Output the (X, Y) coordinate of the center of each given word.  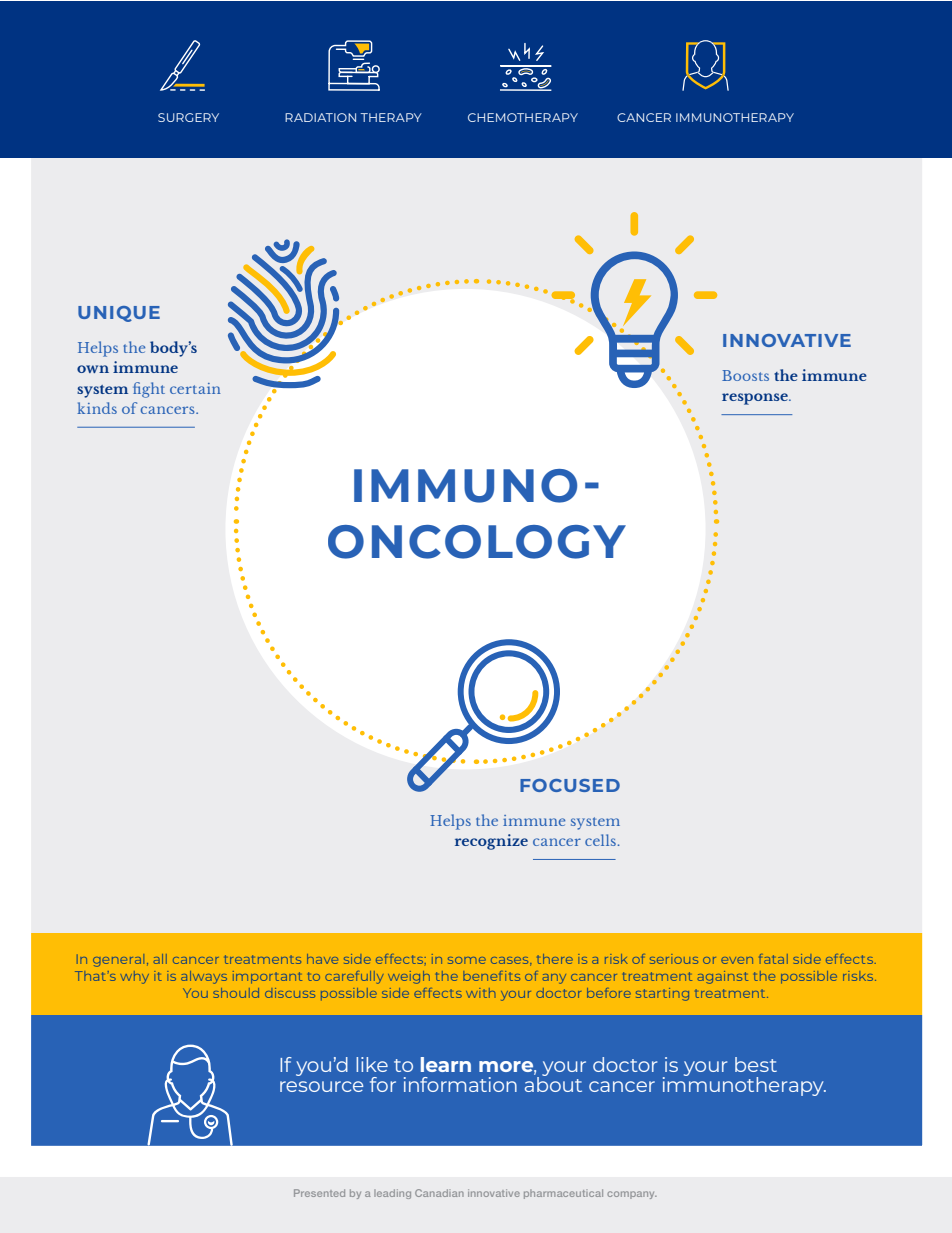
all (160, 959)
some (467, 960)
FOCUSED (570, 785)
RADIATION (320, 117)
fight (149, 390)
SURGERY (188, 117)
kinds (97, 408)
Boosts (745, 375)
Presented (319, 1193)
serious (674, 959)
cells (600, 840)
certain (195, 388)
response (756, 399)
